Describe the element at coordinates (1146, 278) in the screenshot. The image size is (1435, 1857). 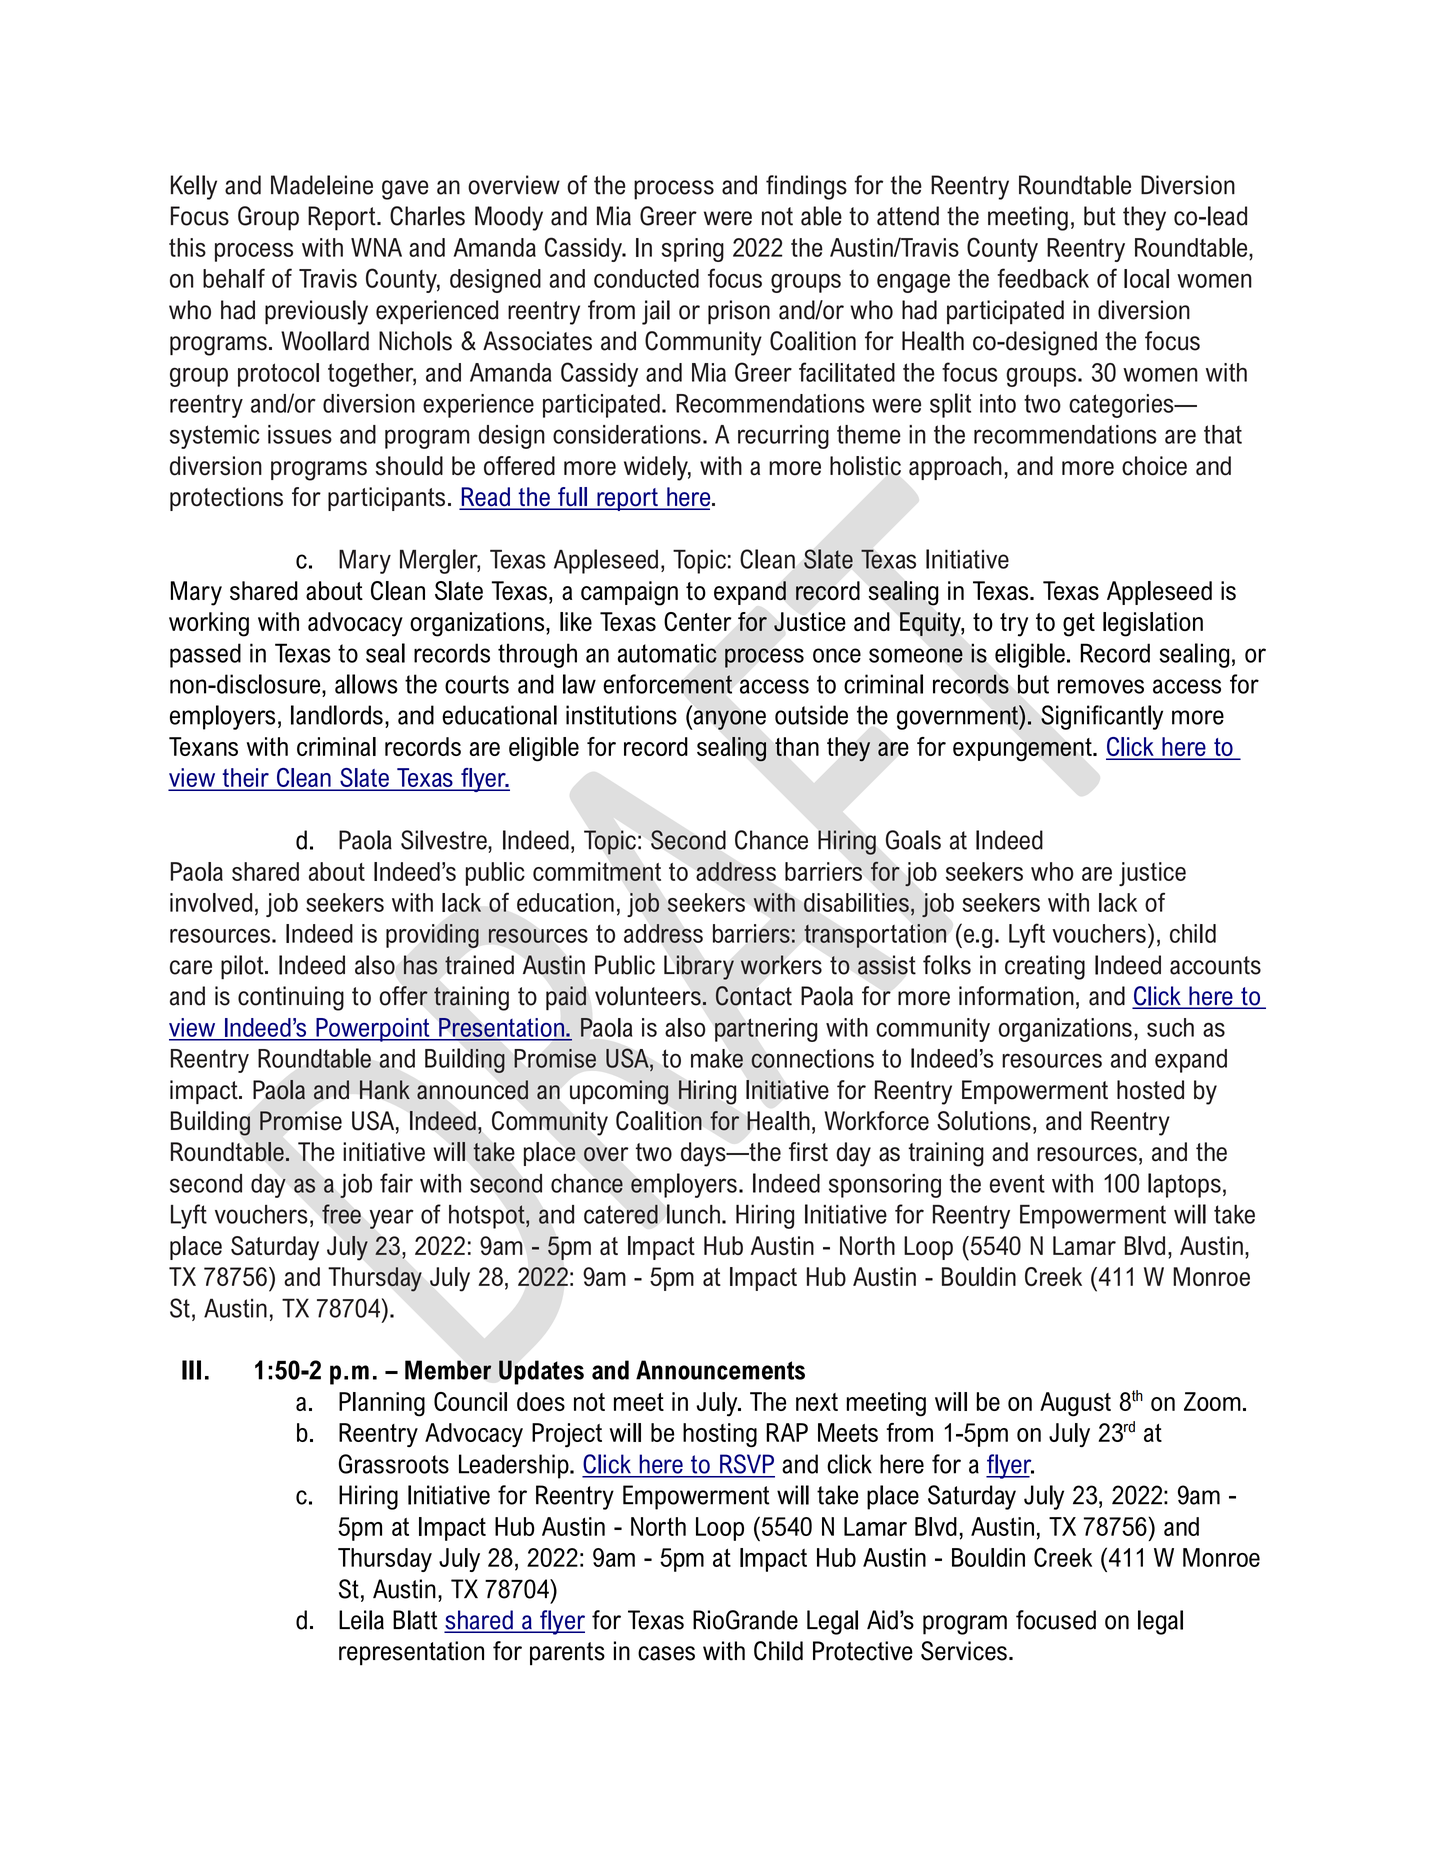
I see `local` at that location.
